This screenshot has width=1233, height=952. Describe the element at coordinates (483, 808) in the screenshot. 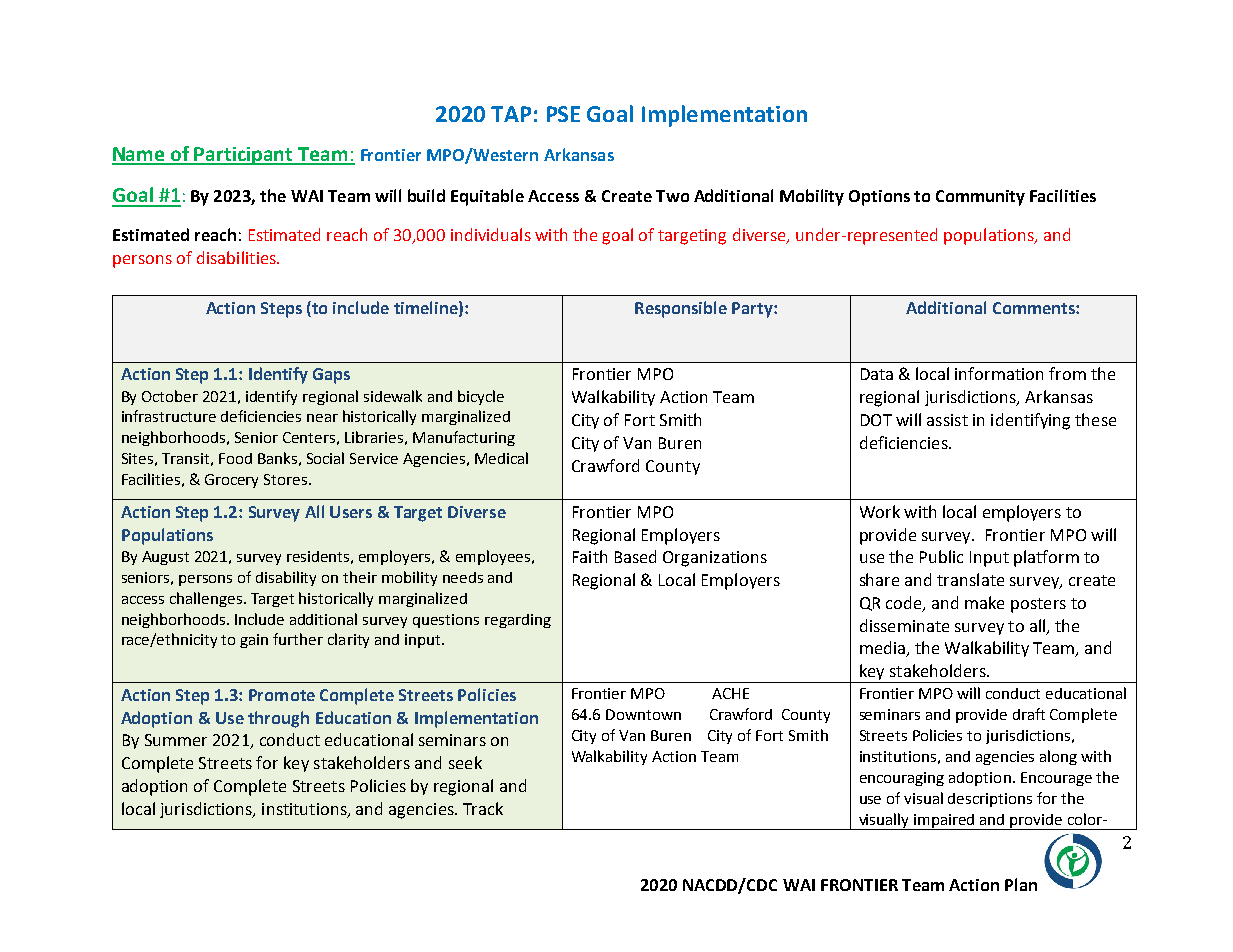

I see `Track` at that location.
